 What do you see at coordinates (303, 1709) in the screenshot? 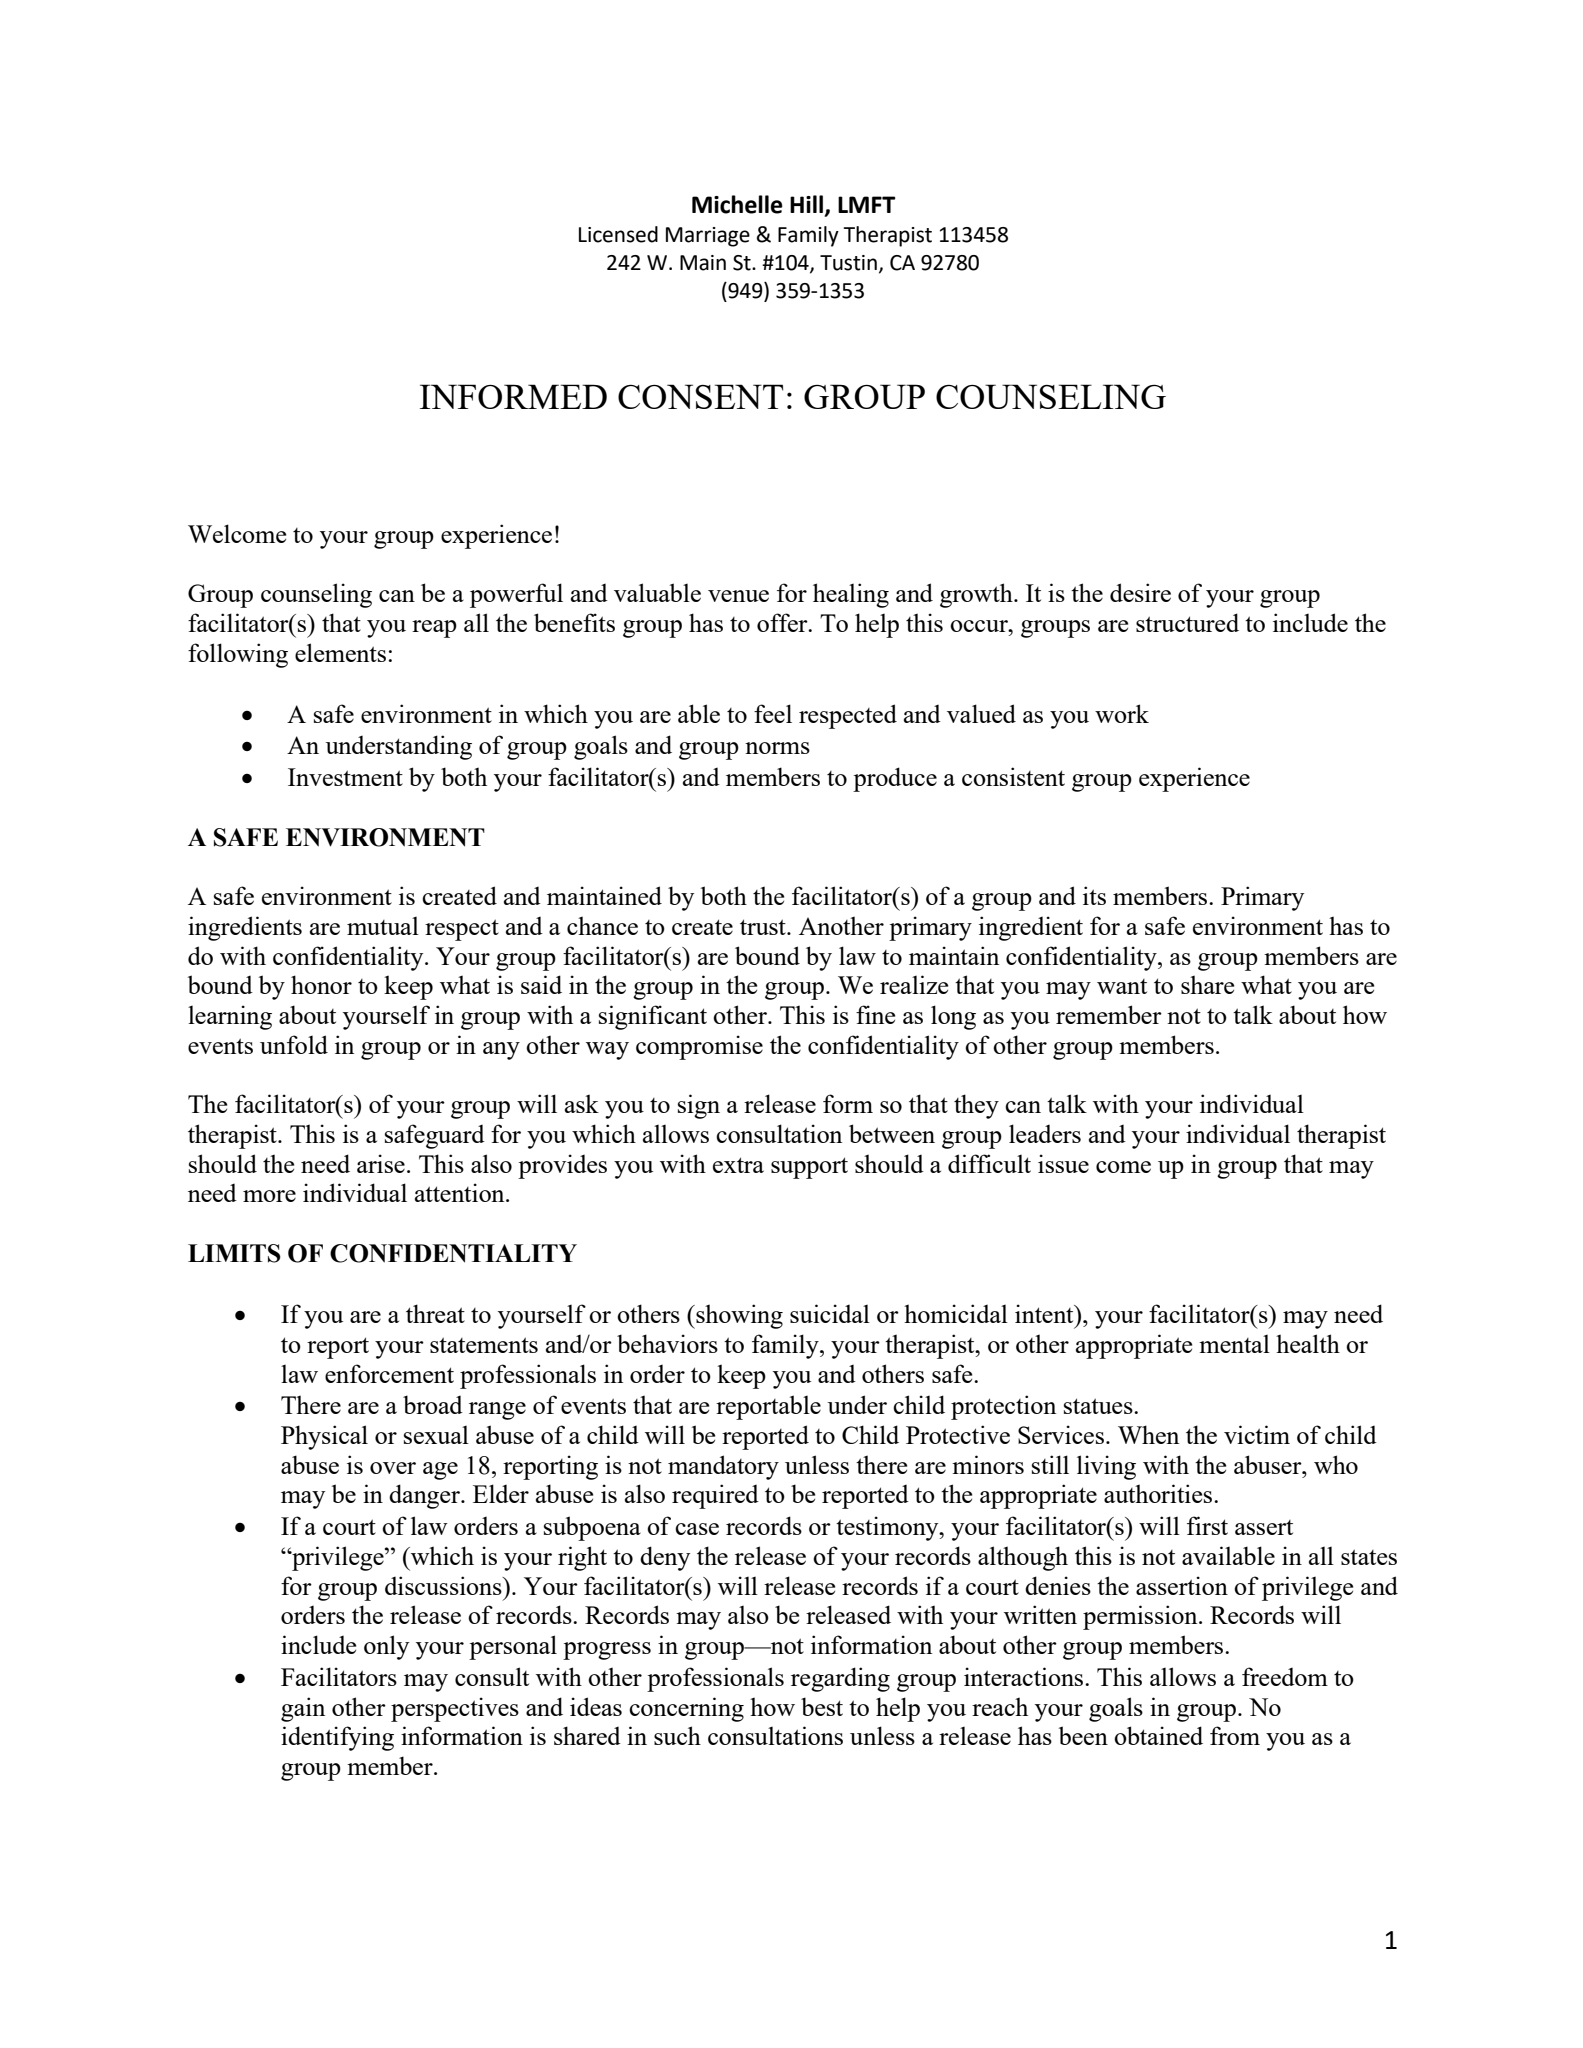
I see `gain` at bounding box center [303, 1709].
